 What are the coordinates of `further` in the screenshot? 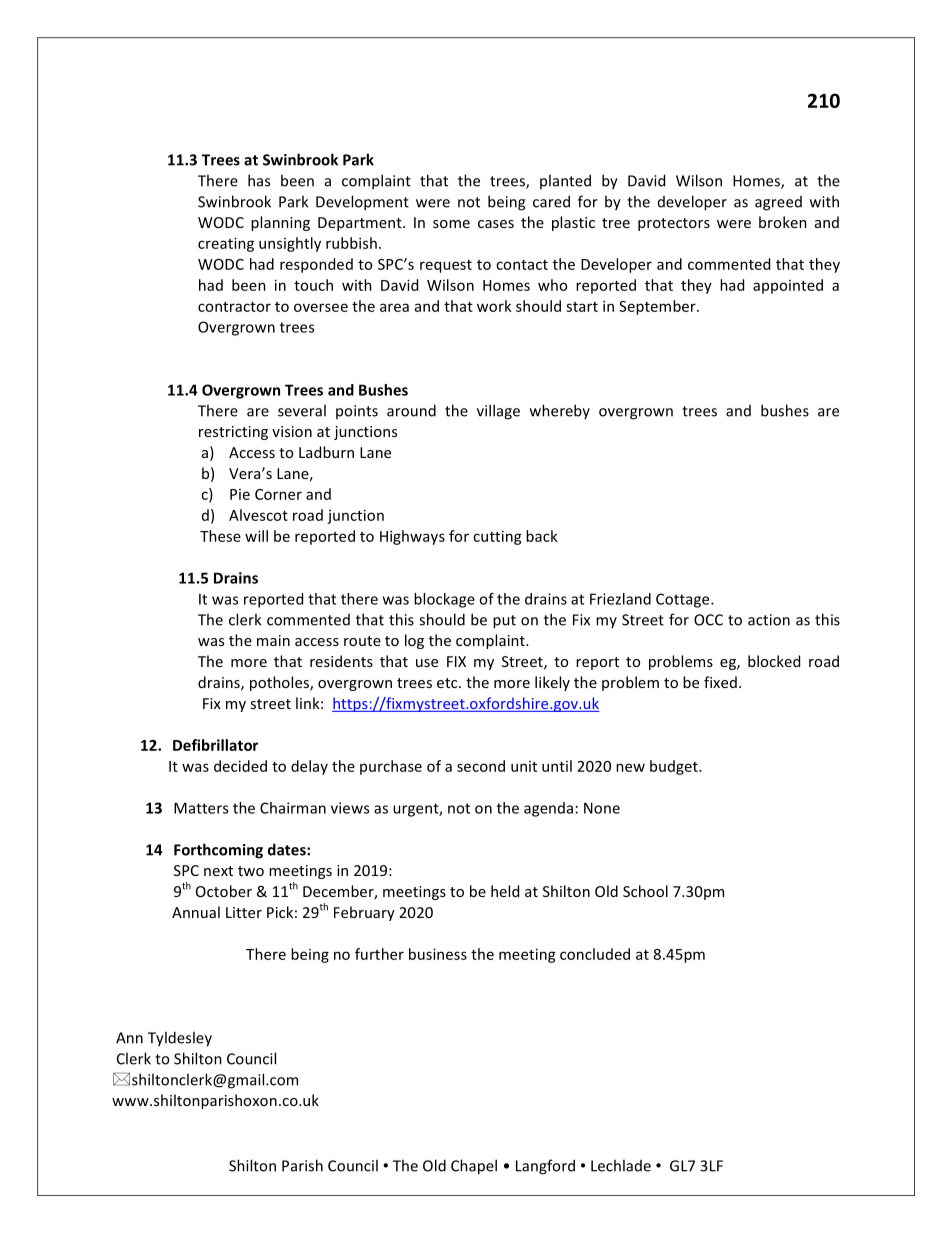 It's located at (379, 954).
